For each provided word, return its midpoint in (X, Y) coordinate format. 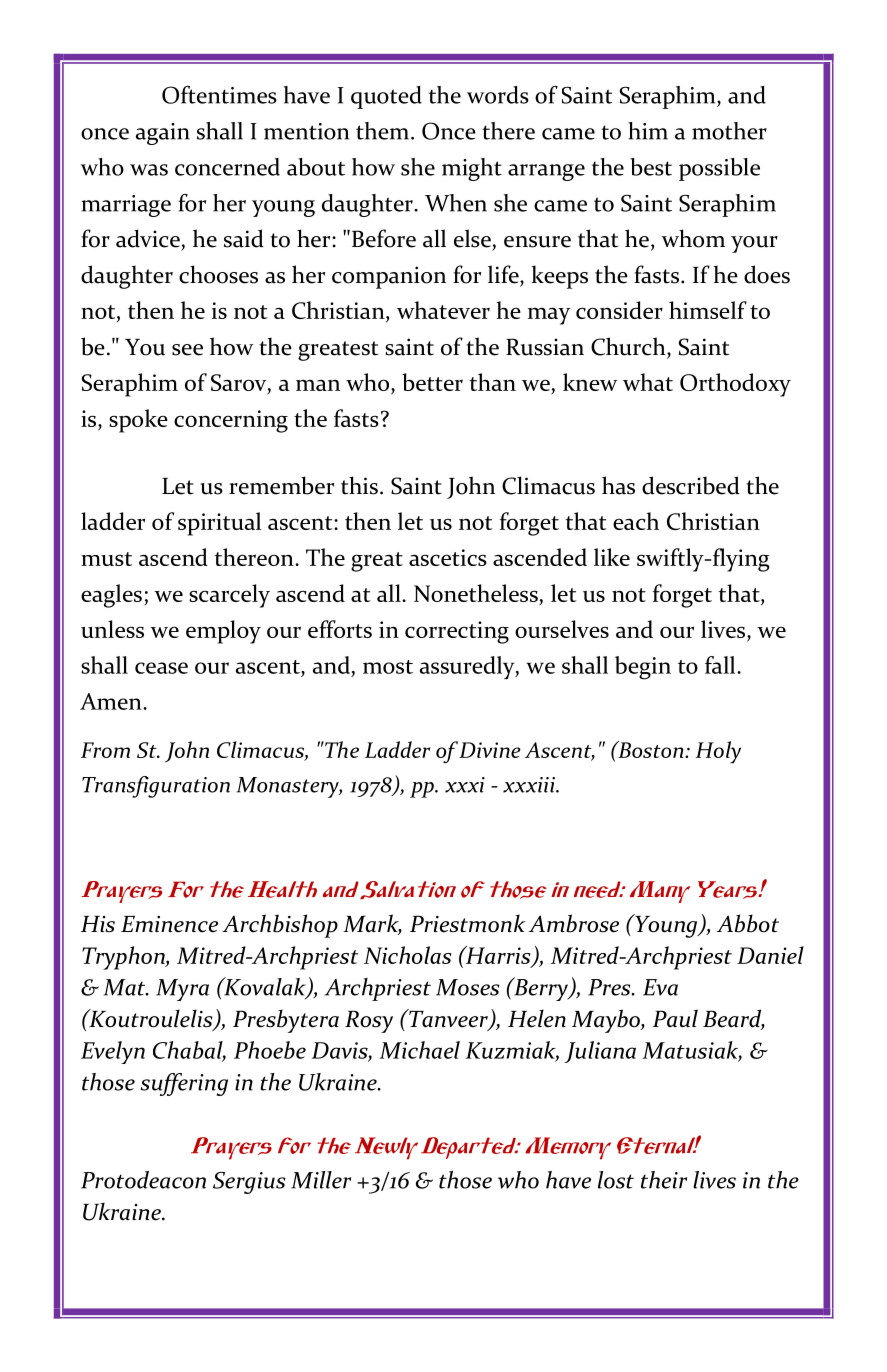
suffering (184, 1084)
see (187, 350)
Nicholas (408, 955)
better (432, 382)
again (163, 134)
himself (708, 310)
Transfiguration (156, 787)
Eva (660, 987)
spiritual (219, 524)
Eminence (169, 924)
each (636, 521)
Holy (718, 752)
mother (729, 131)
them (384, 131)
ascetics (448, 557)
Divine (490, 750)
